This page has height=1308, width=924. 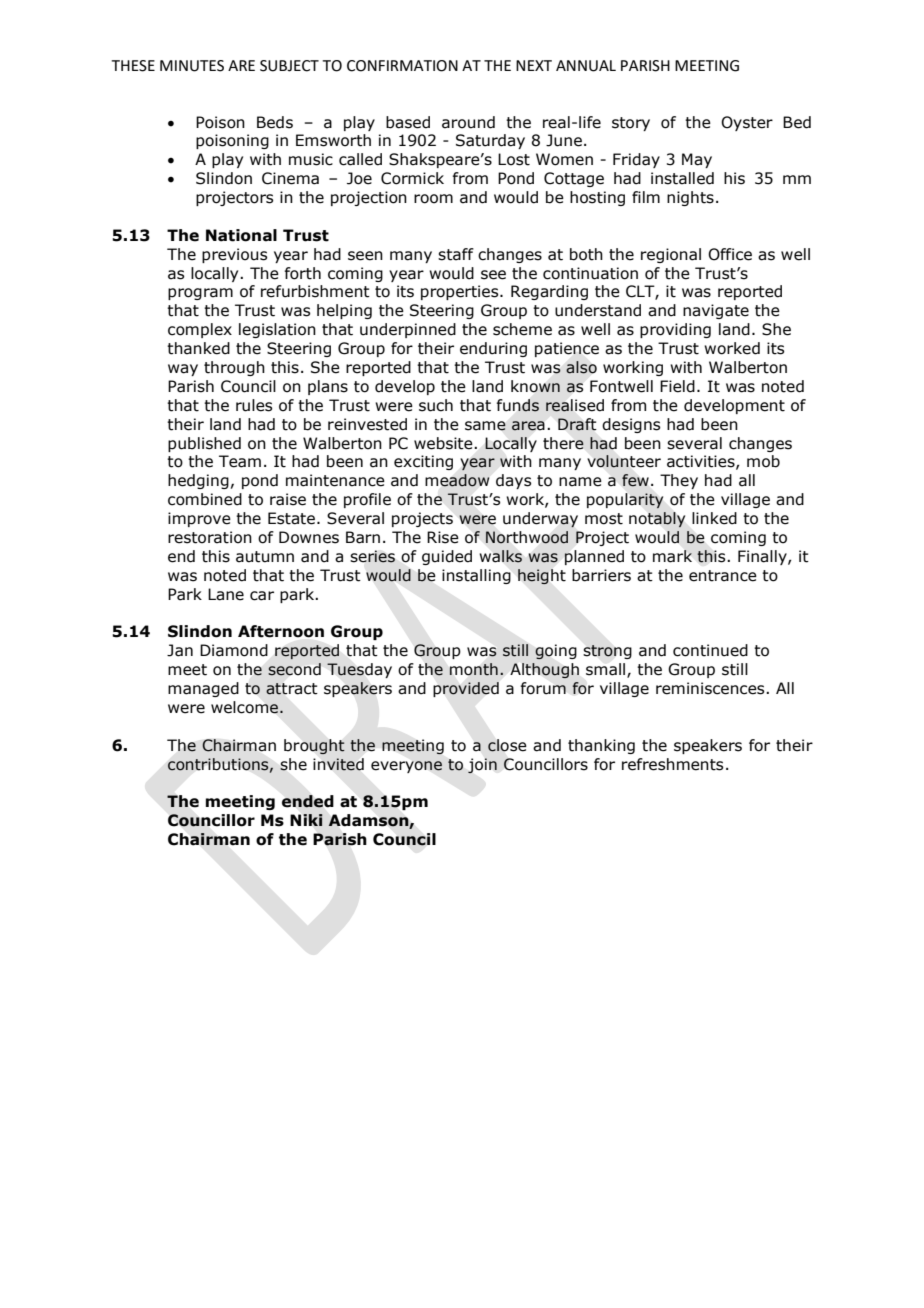 I want to click on mark, so click(x=672, y=556).
